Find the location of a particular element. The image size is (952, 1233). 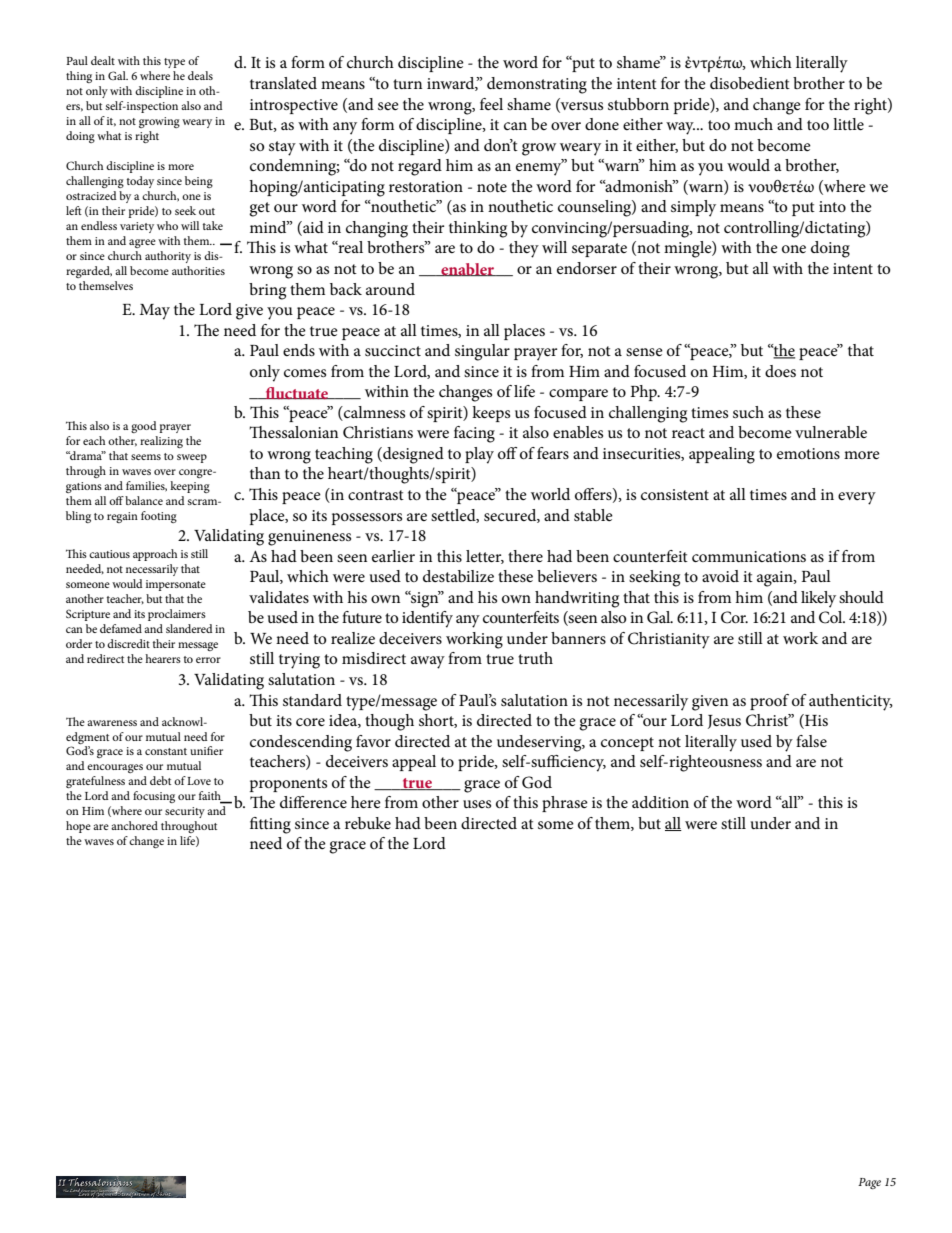

feel is located at coordinates (491, 104).
